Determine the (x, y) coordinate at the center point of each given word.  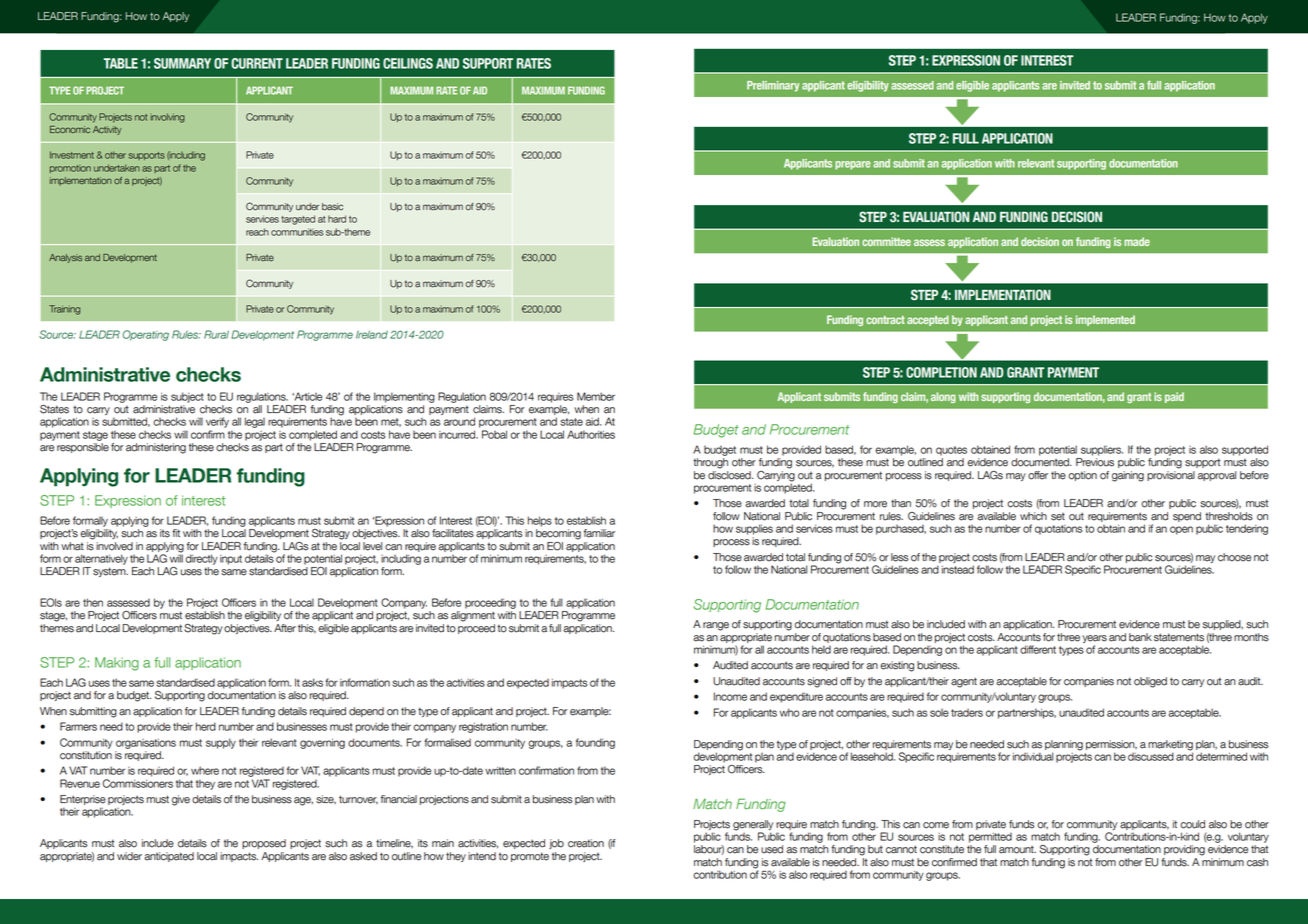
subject (187, 397)
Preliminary (773, 86)
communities (297, 232)
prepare (853, 165)
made (1137, 241)
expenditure (796, 698)
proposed (264, 844)
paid (1174, 397)
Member (596, 396)
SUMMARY (182, 63)
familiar (599, 533)
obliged (1150, 682)
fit (176, 533)
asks (312, 682)
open (1181, 530)
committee (886, 241)
